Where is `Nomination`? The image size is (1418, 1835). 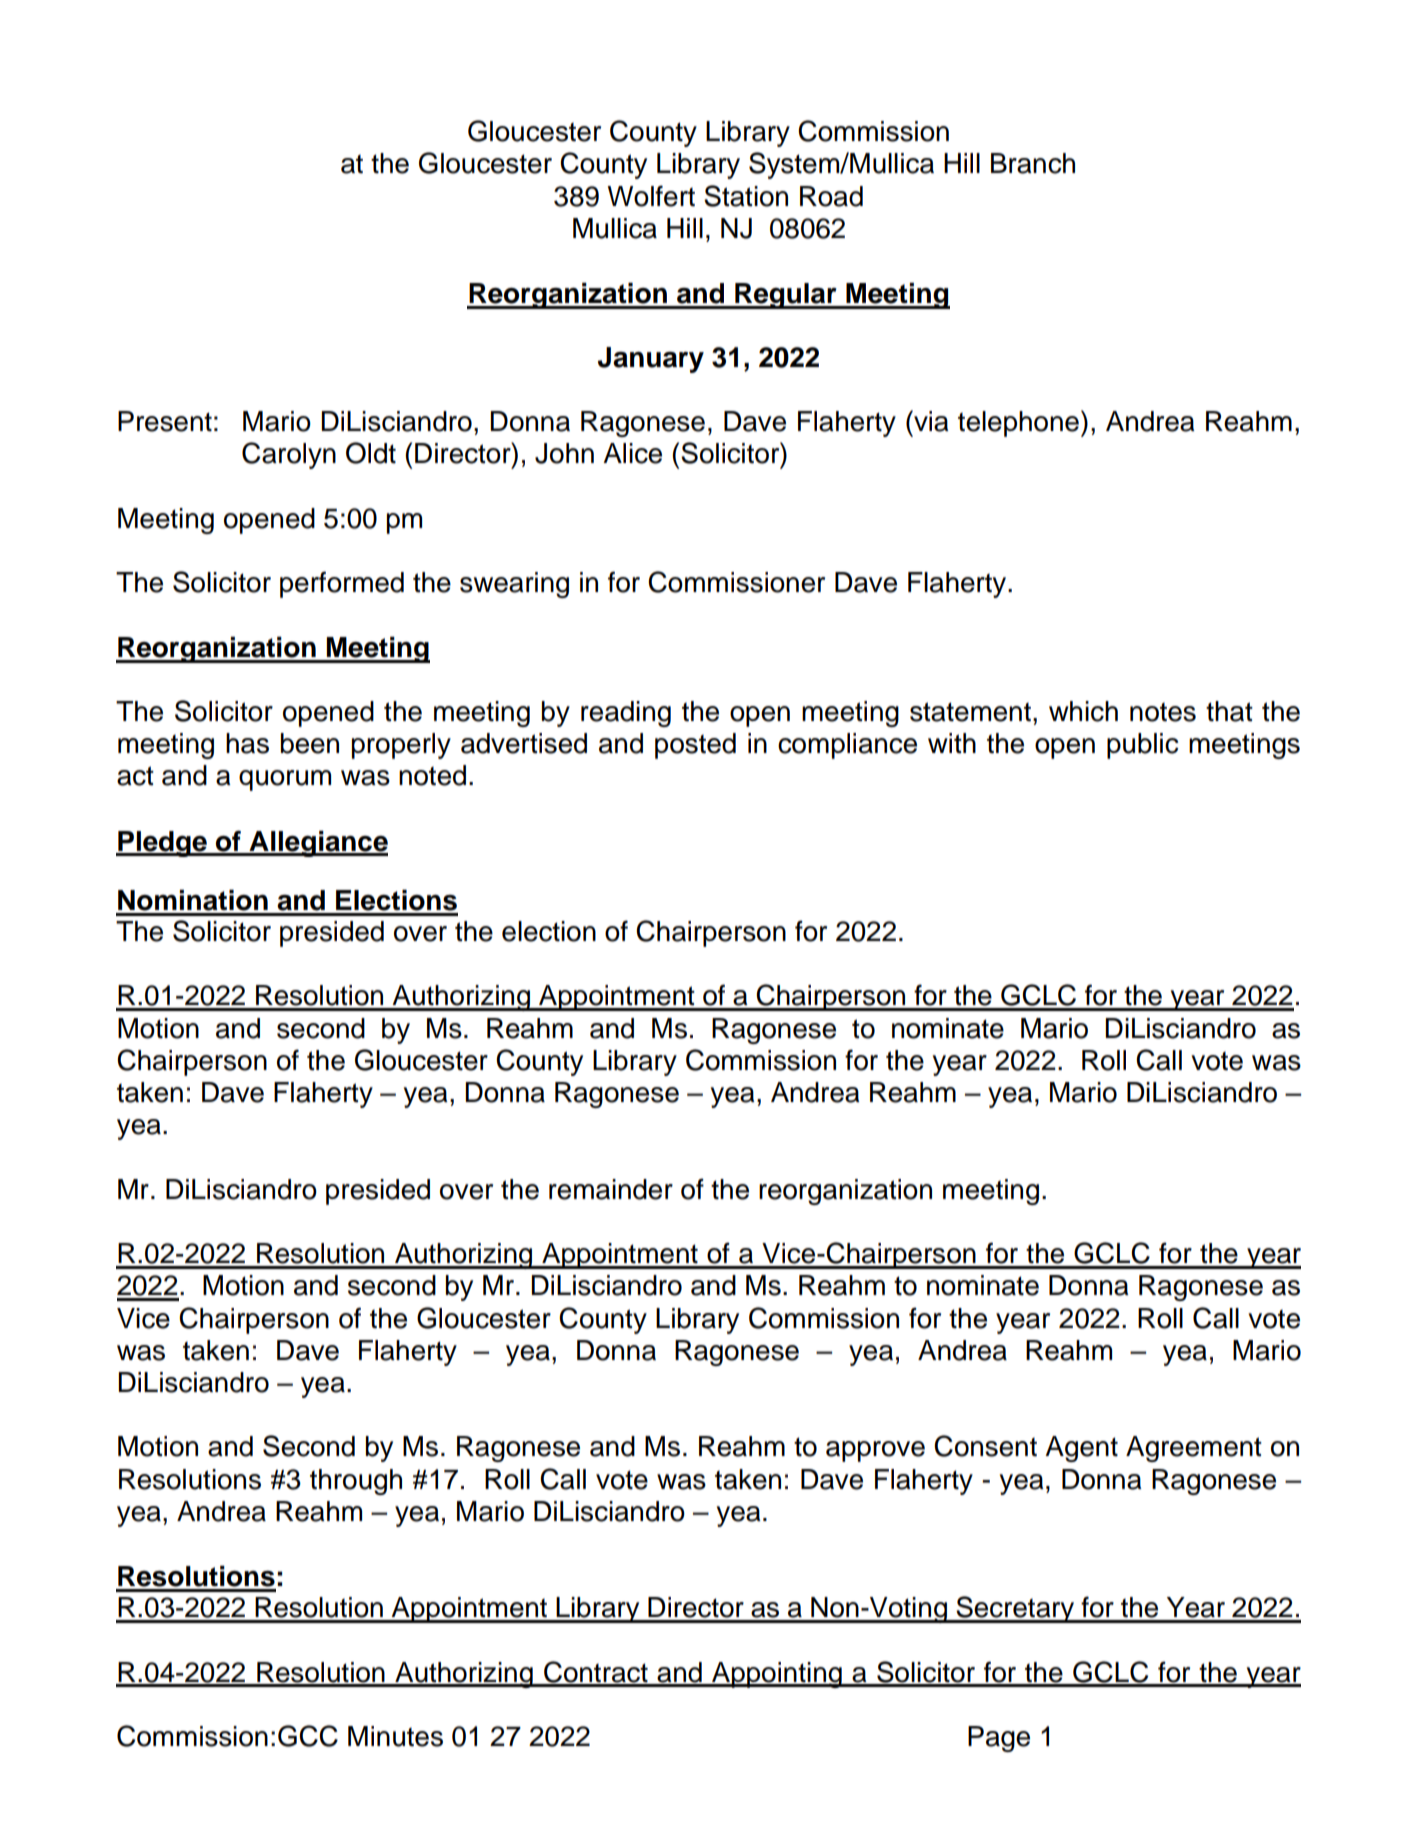 Nomination is located at coordinates (193, 900).
